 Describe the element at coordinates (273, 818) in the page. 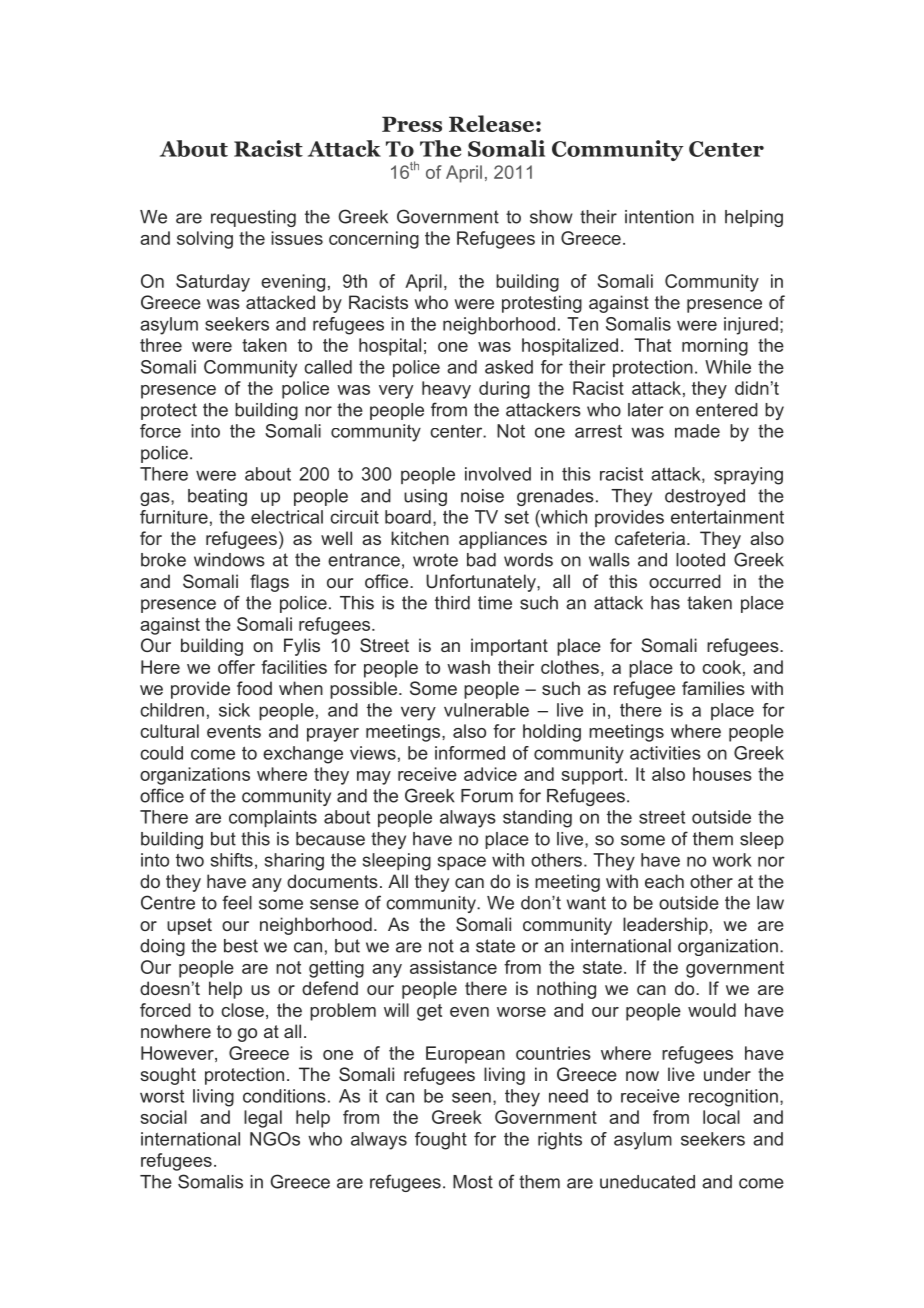

I see `complaints` at that location.
